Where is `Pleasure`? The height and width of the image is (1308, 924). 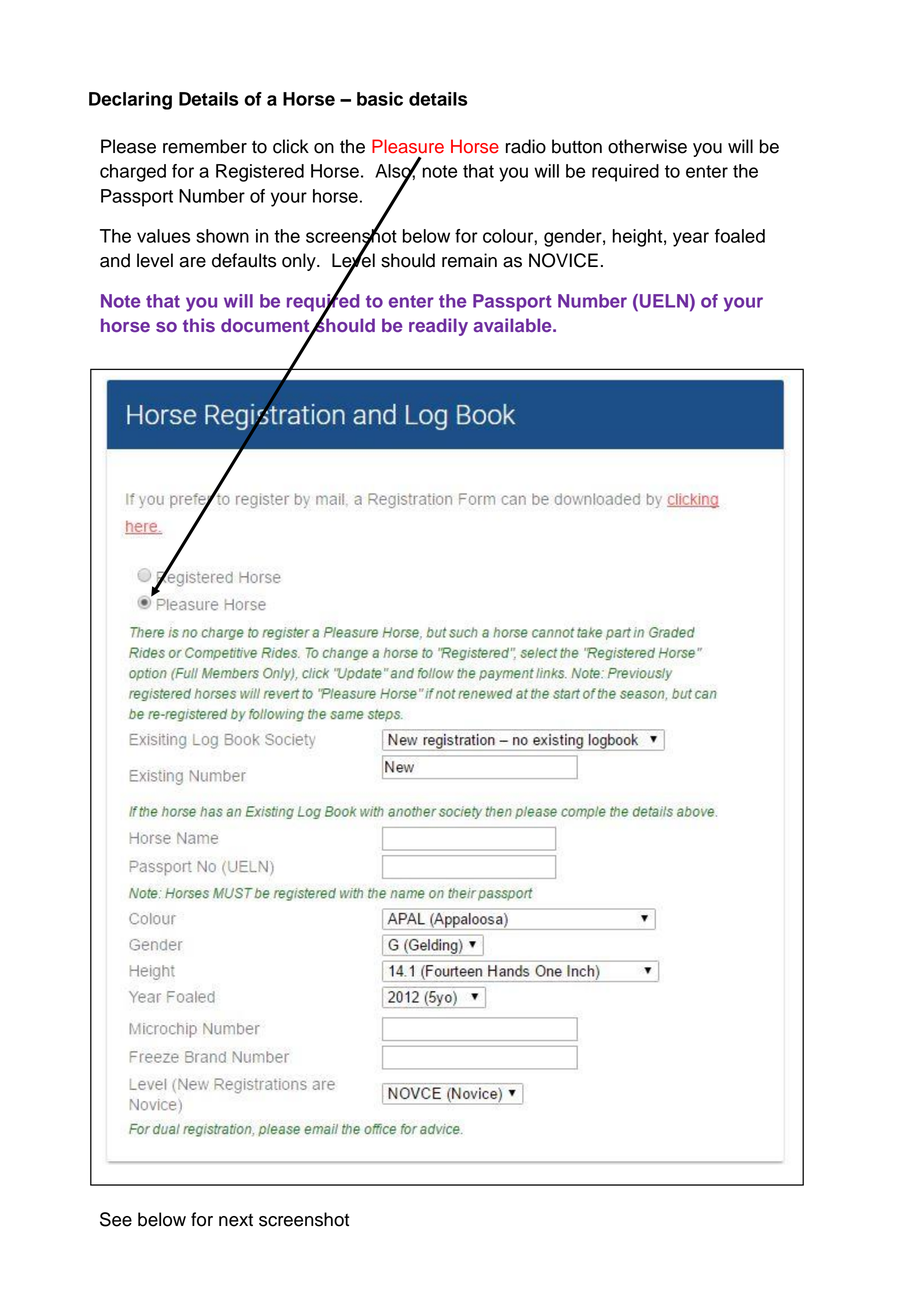
Pleasure is located at coordinates (408, 146).
